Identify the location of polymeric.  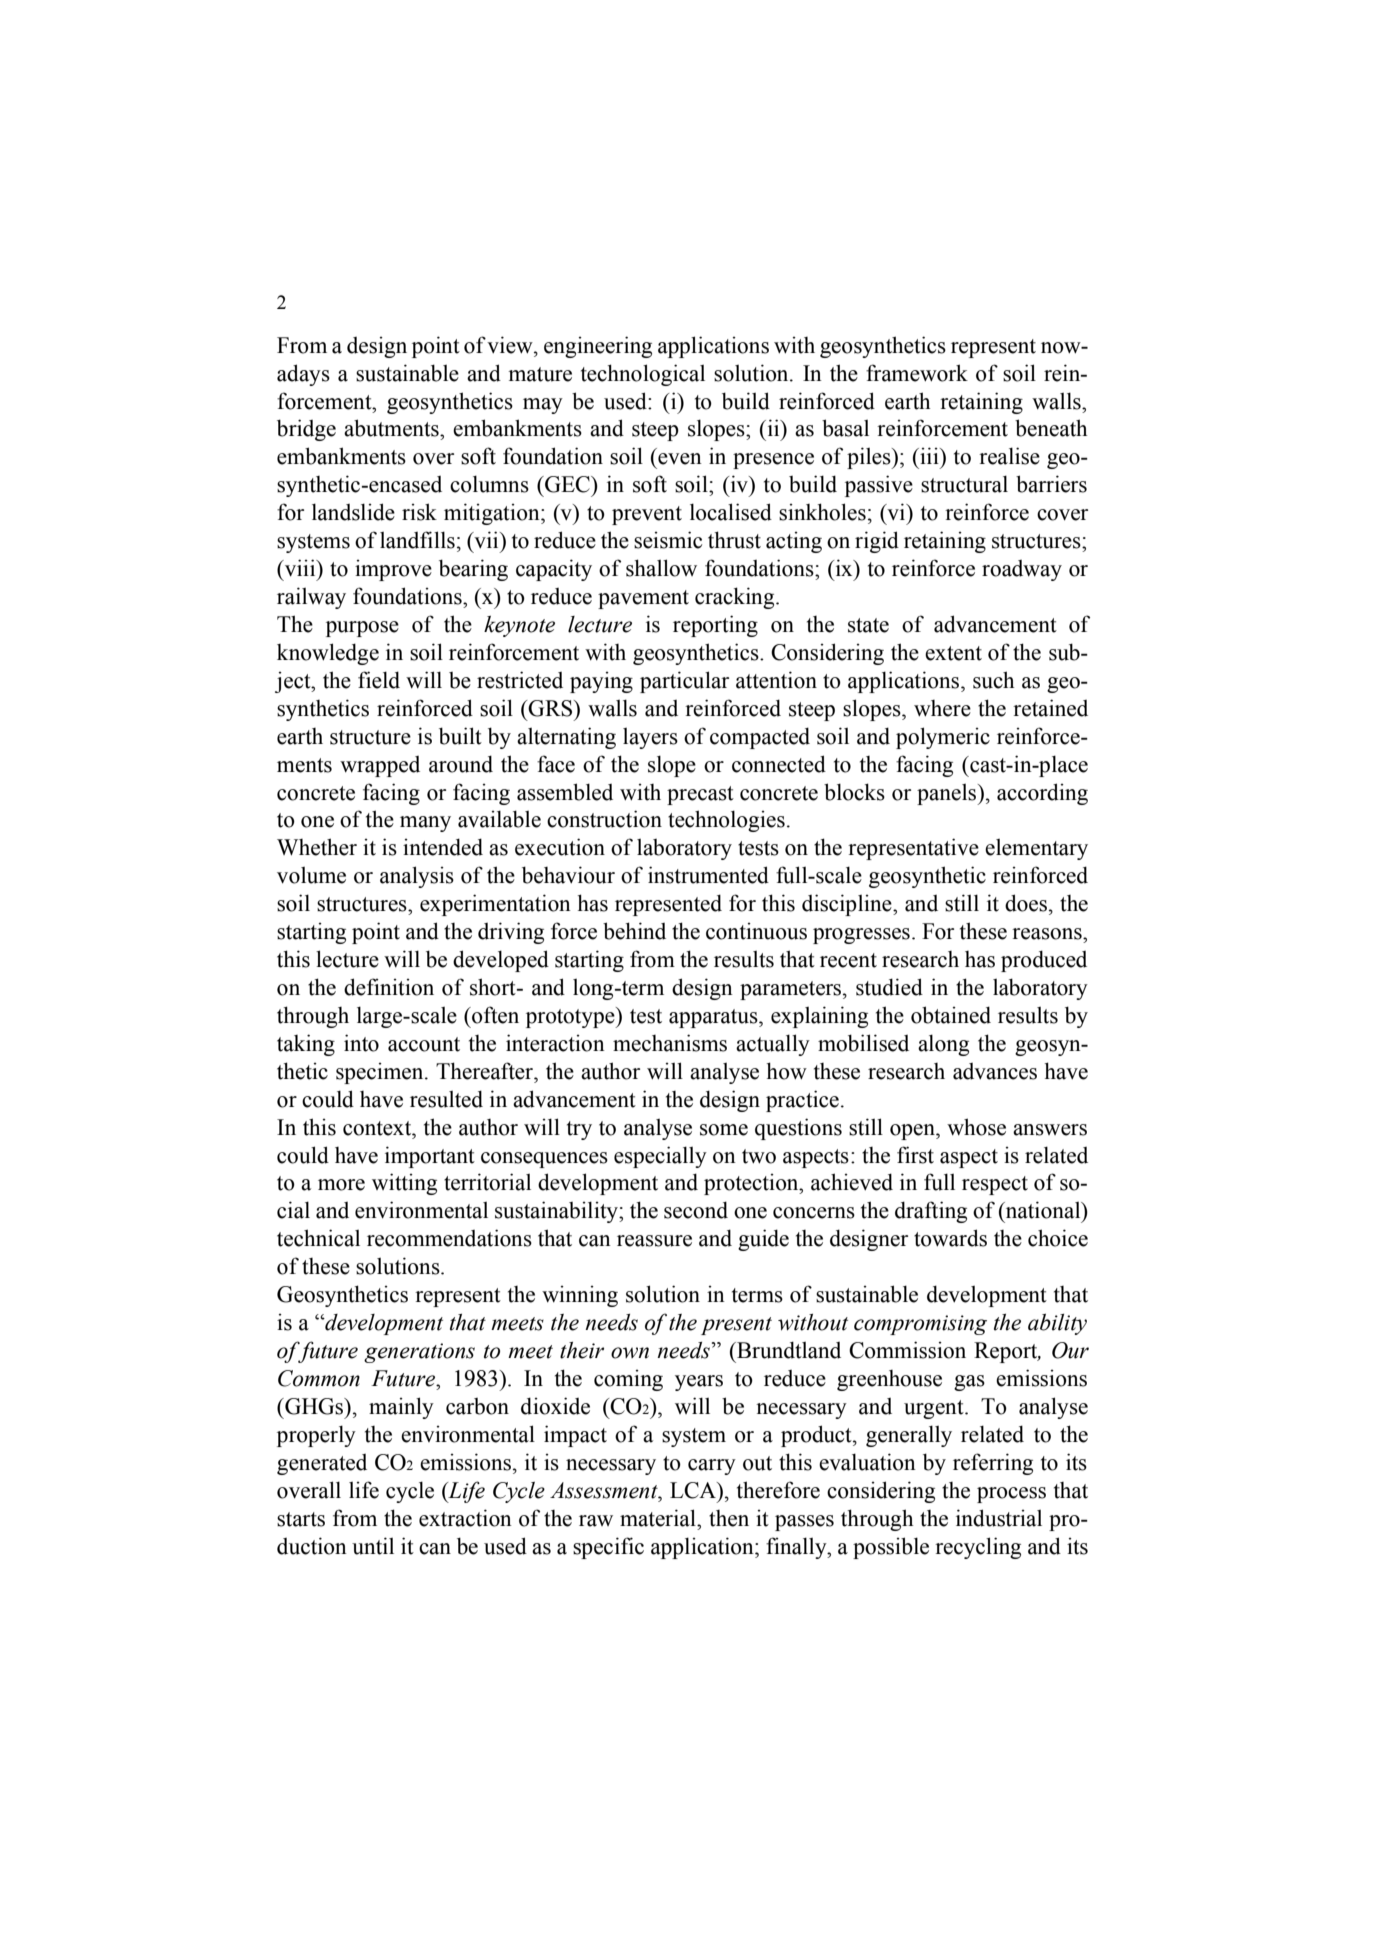
(943, 738).
